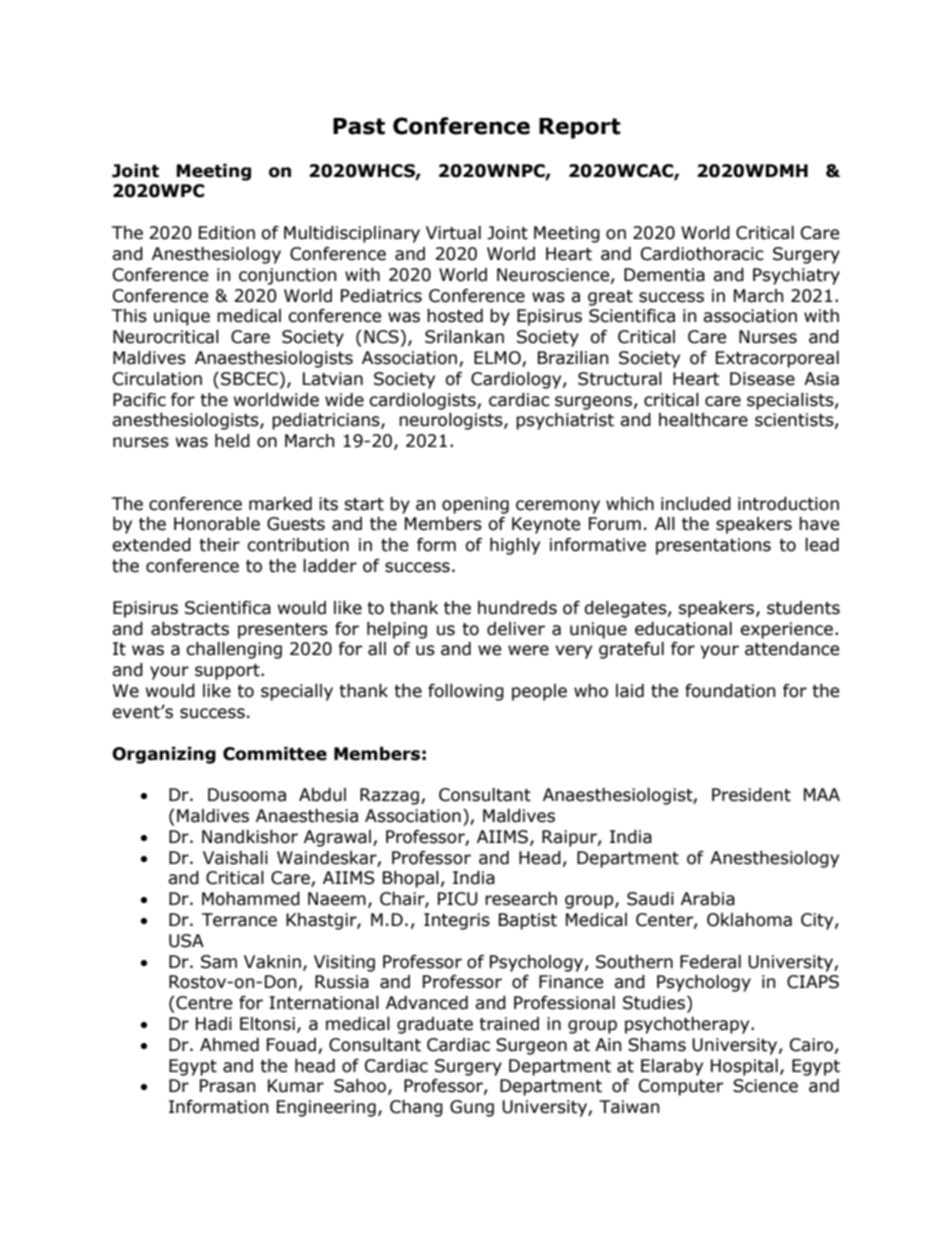 The height and width of the page is (1233, 952). I want to click on deliver, so click(516, 629).
